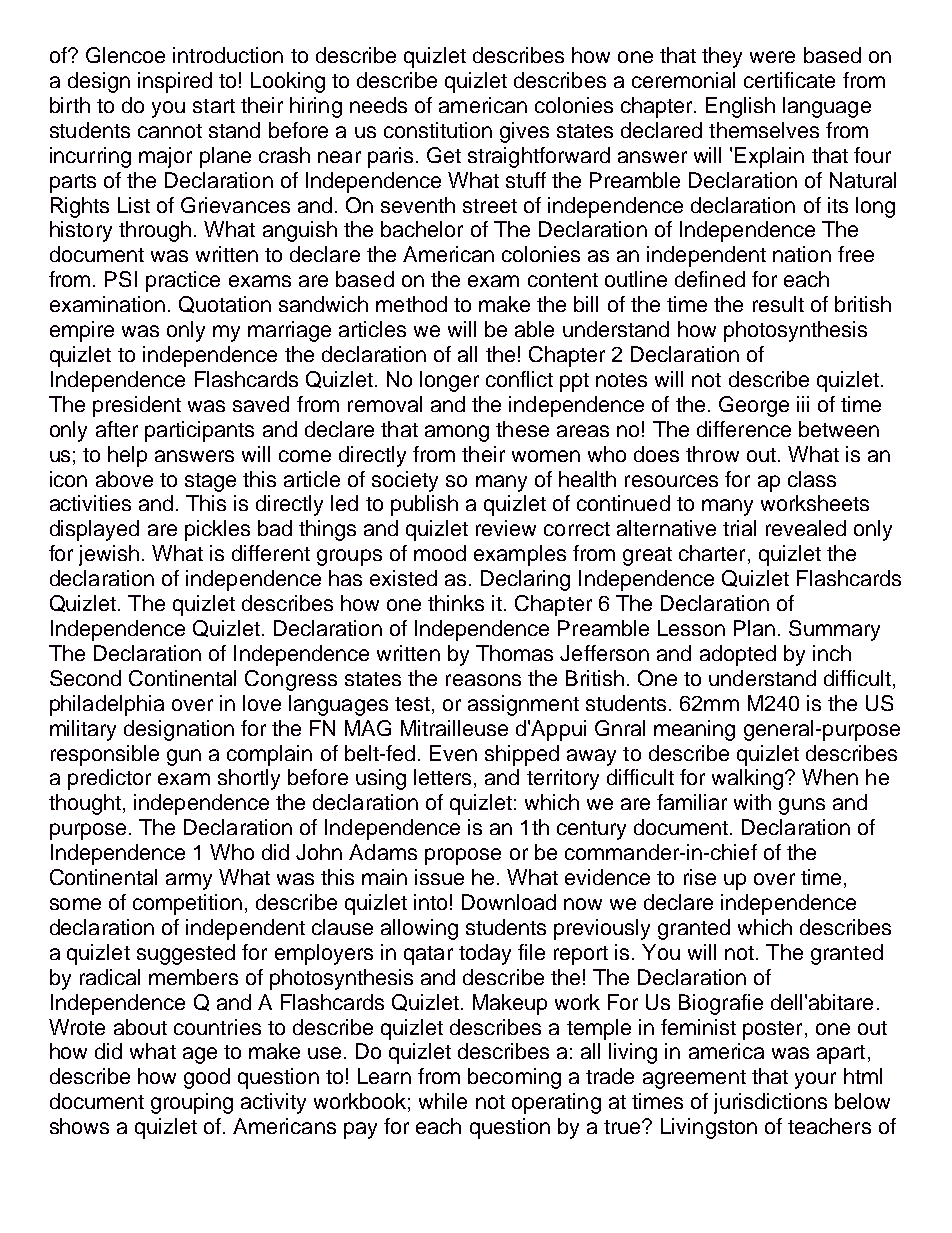  Describe the element at coordinates (438, 130) in the screenshot. I see `constitution` at that location.
